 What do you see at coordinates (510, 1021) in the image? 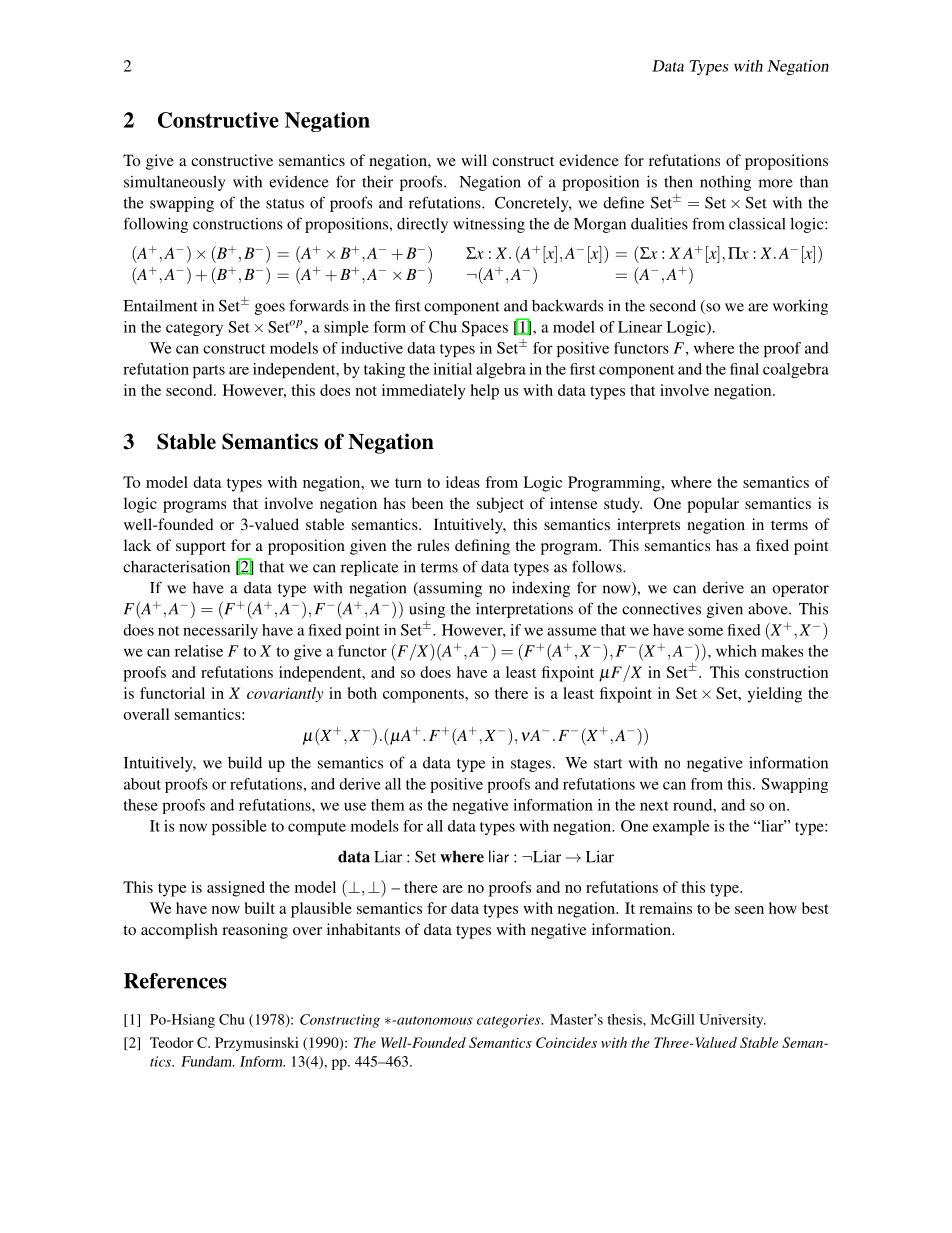
I see `categories` at bounding box center [510, 1021].
